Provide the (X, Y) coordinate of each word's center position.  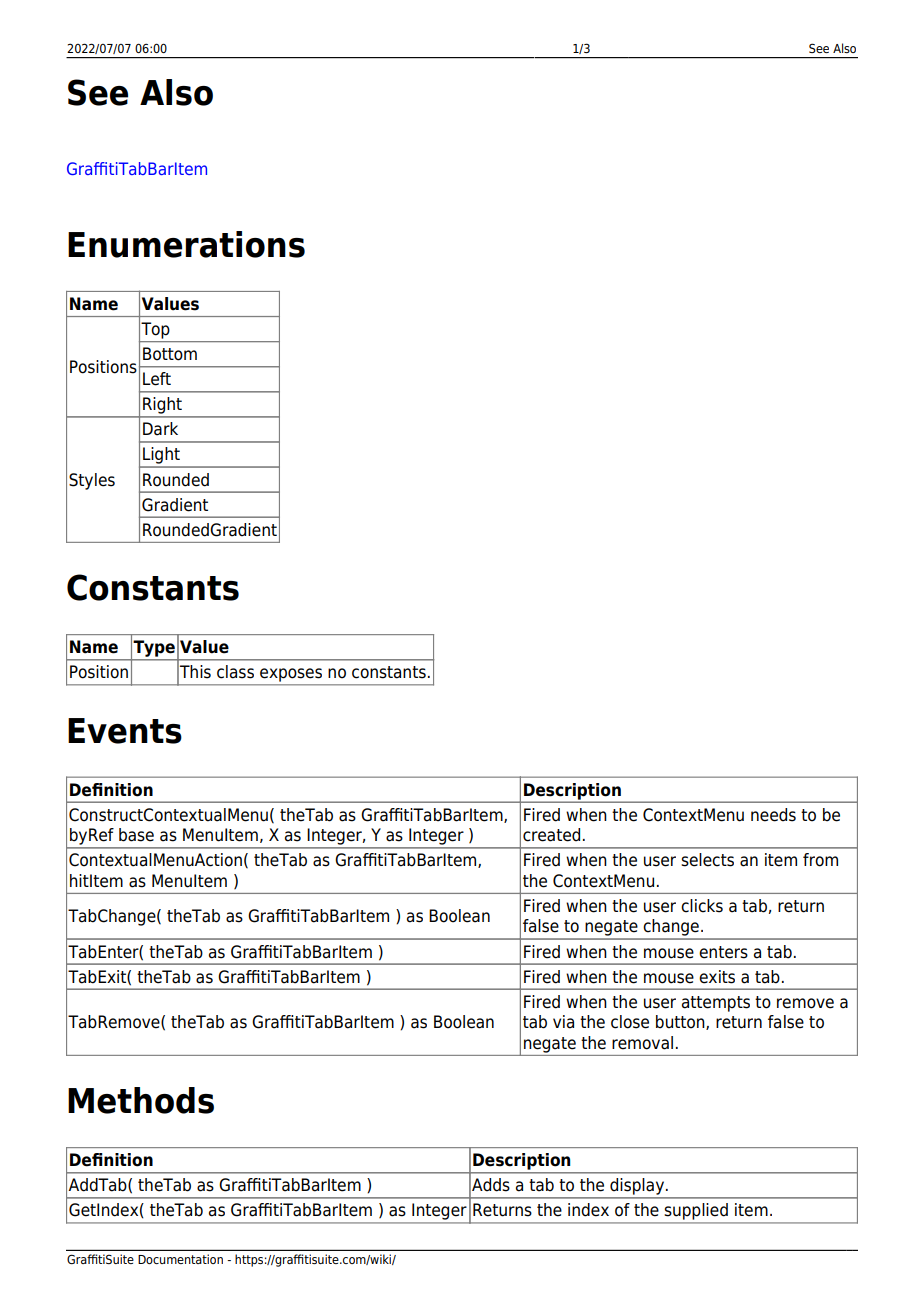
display (637, 1186)
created (551, 835)
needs (773, 815)
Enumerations (186, 244)
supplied (696, 1211)
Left (157, 379)
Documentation (180, 1259)
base (136, 835)
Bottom (170, 354)
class (235, 672)
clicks (702, 906)
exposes (291, 675)
